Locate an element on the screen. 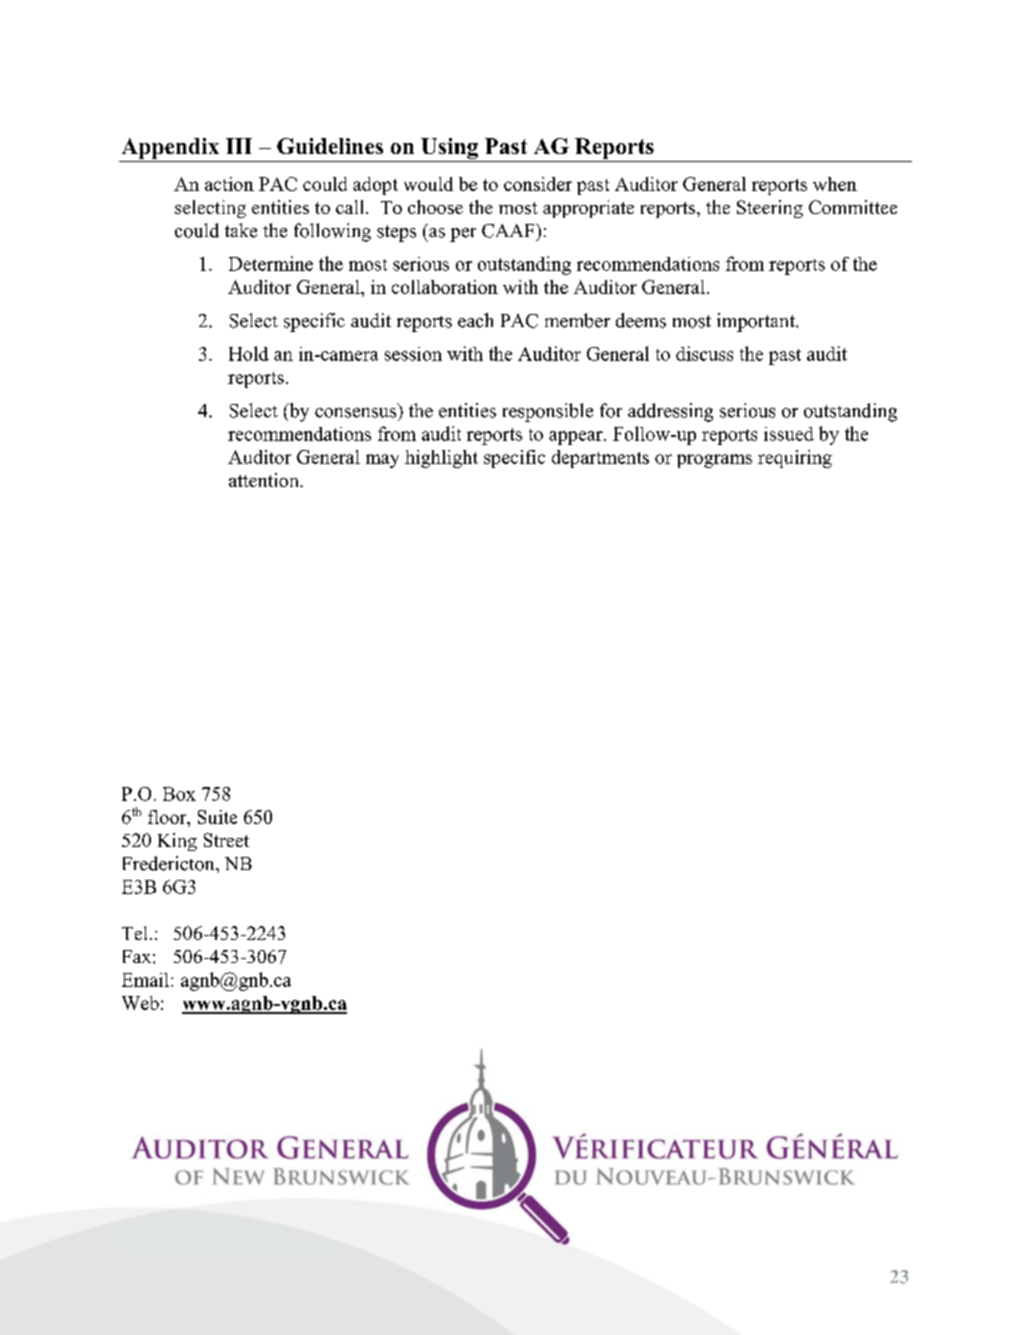 This screenshot has height=1335, width=1031. consider is located at coordinates (538, 184).
